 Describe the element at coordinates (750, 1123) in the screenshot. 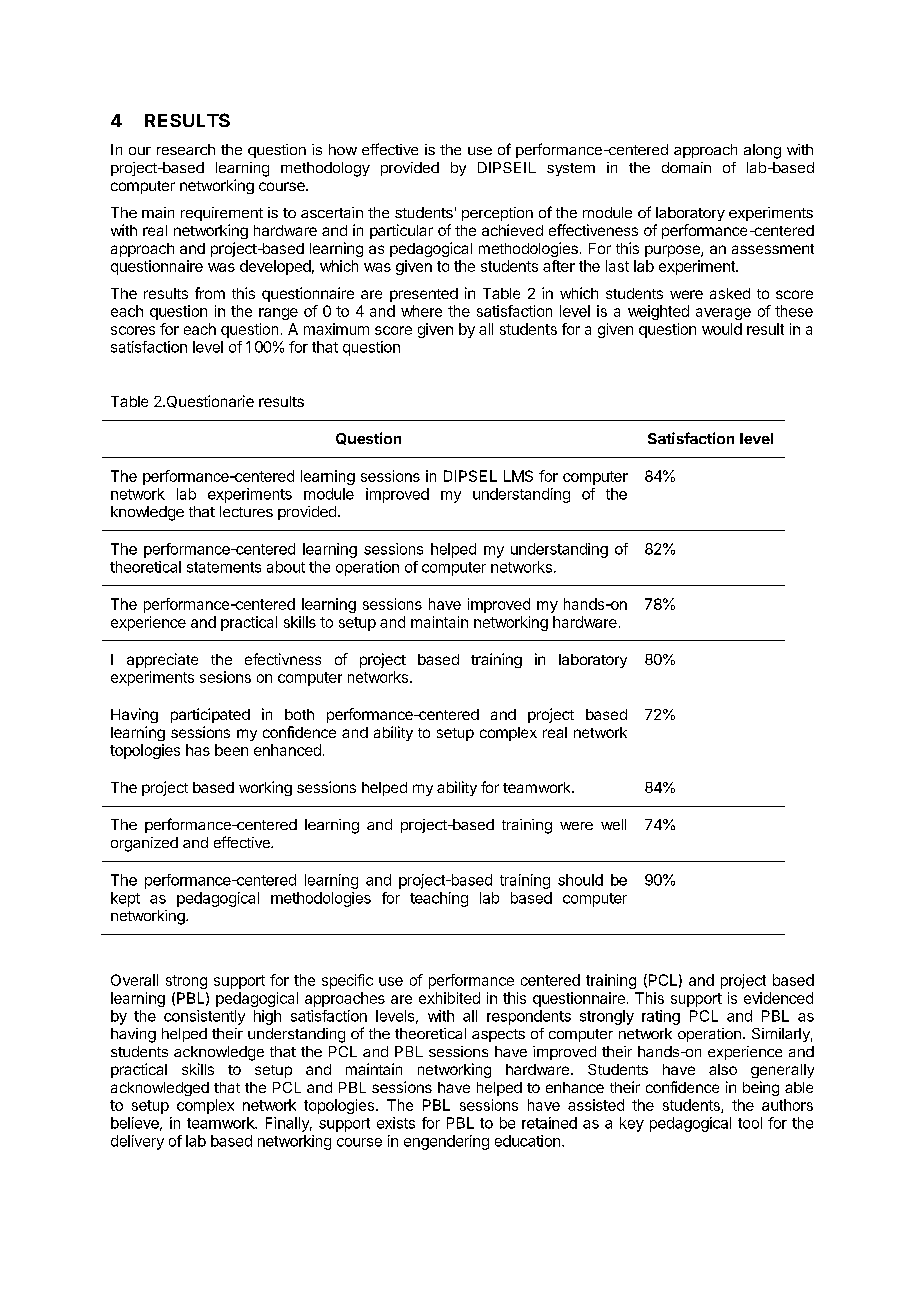

I see `tool` at that location.
